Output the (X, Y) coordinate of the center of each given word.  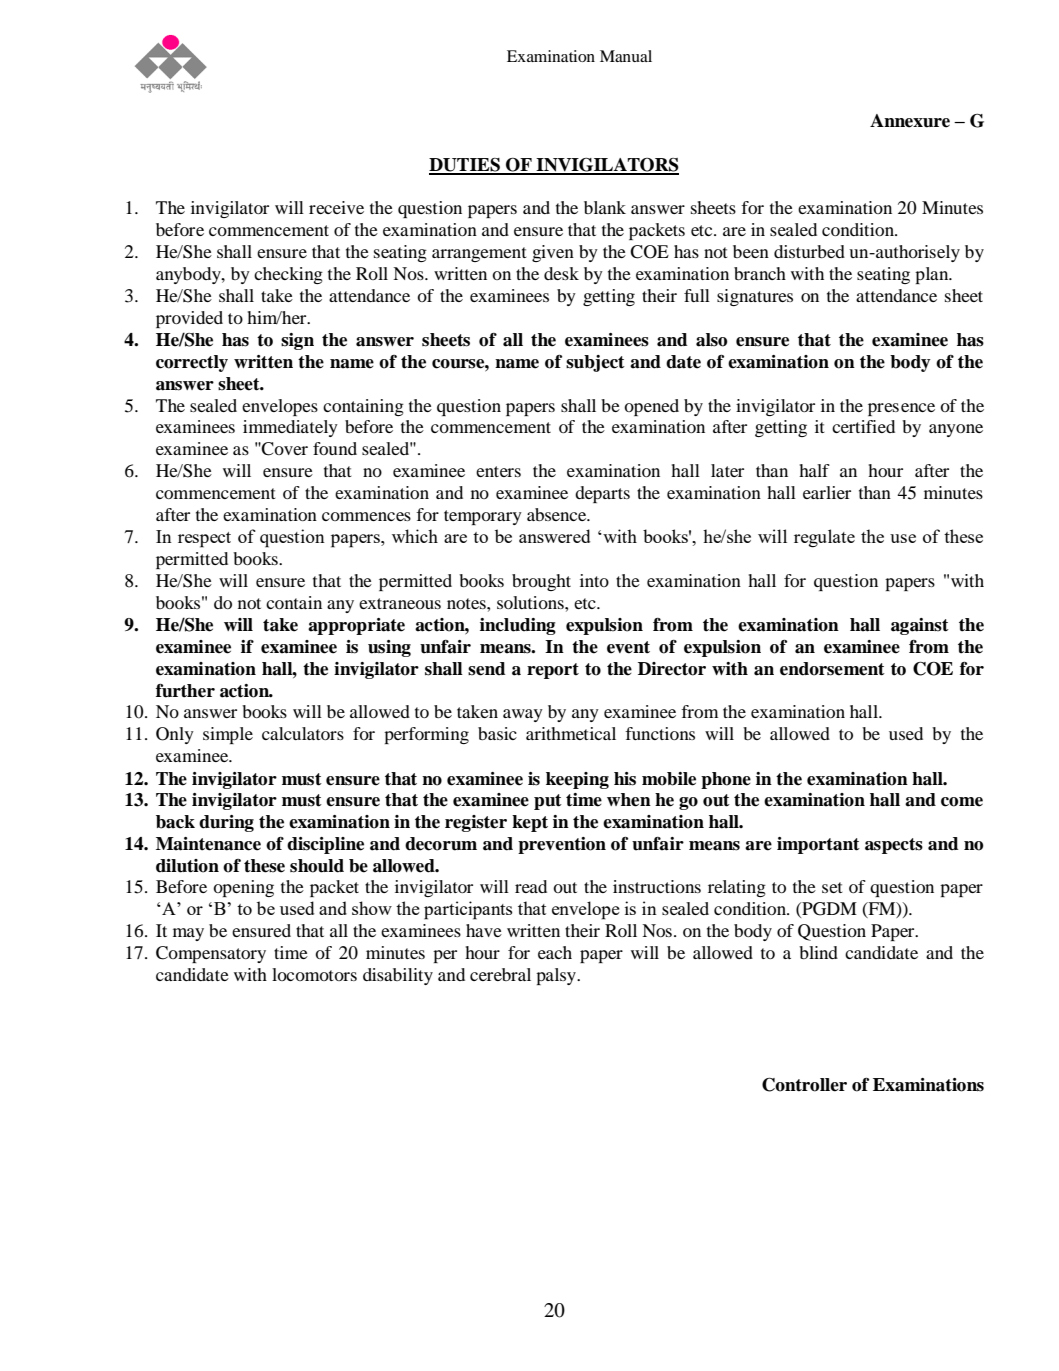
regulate (824, 538)
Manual (626, 56)
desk (561, 273)
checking (288, 275)
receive (336, 207)
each (555, 952)
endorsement (832, 669)
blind (818, 952)
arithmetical (571, 733)
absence (558, 514)
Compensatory (211, 954)
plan (933, 275)
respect (204, 540)
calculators (303, 733)
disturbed (809, 251)
